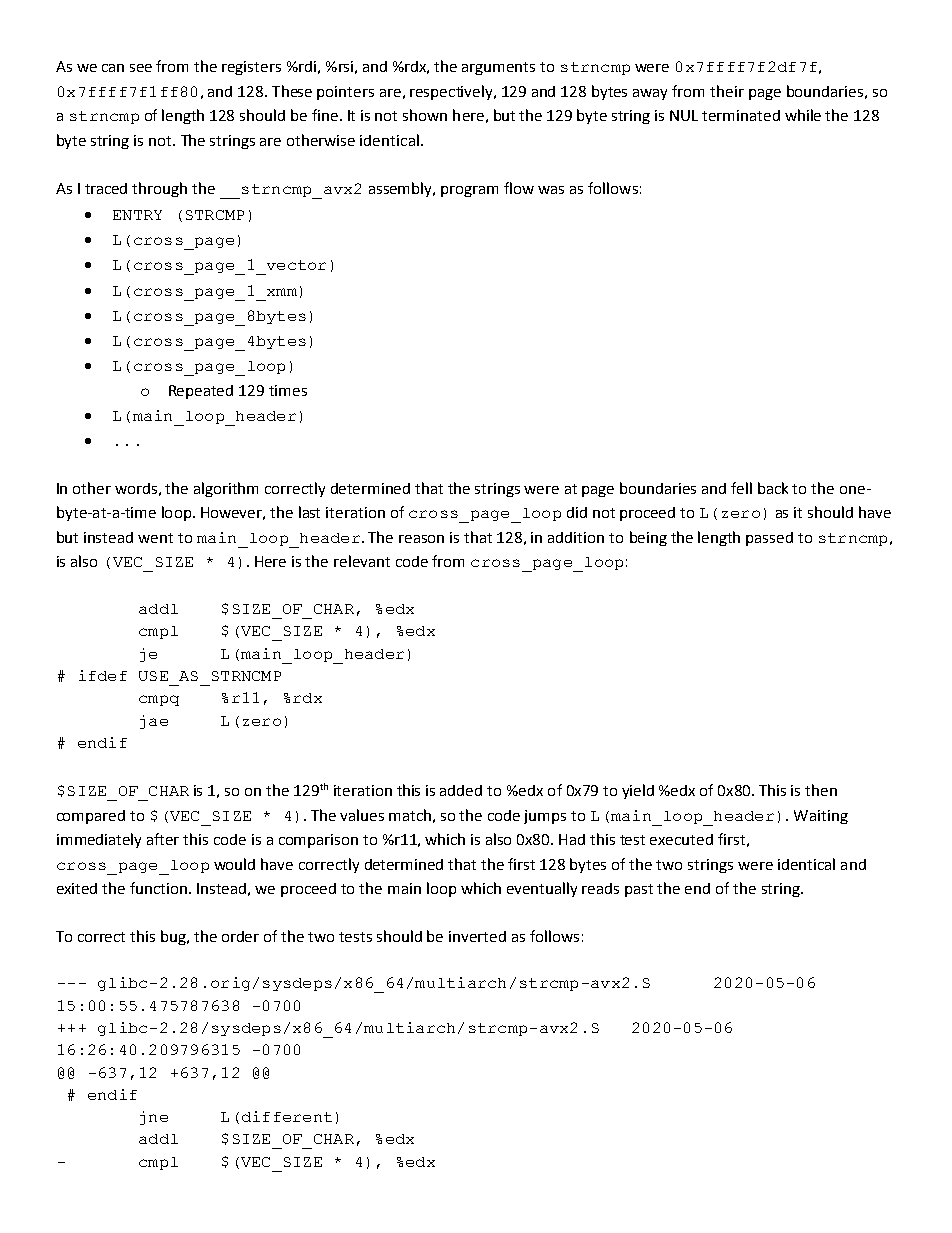 This document has width=952, height=1233. What do you see at coordinates (421, 539) in the document?
I see `reason` at bounding box center [421, 539].
